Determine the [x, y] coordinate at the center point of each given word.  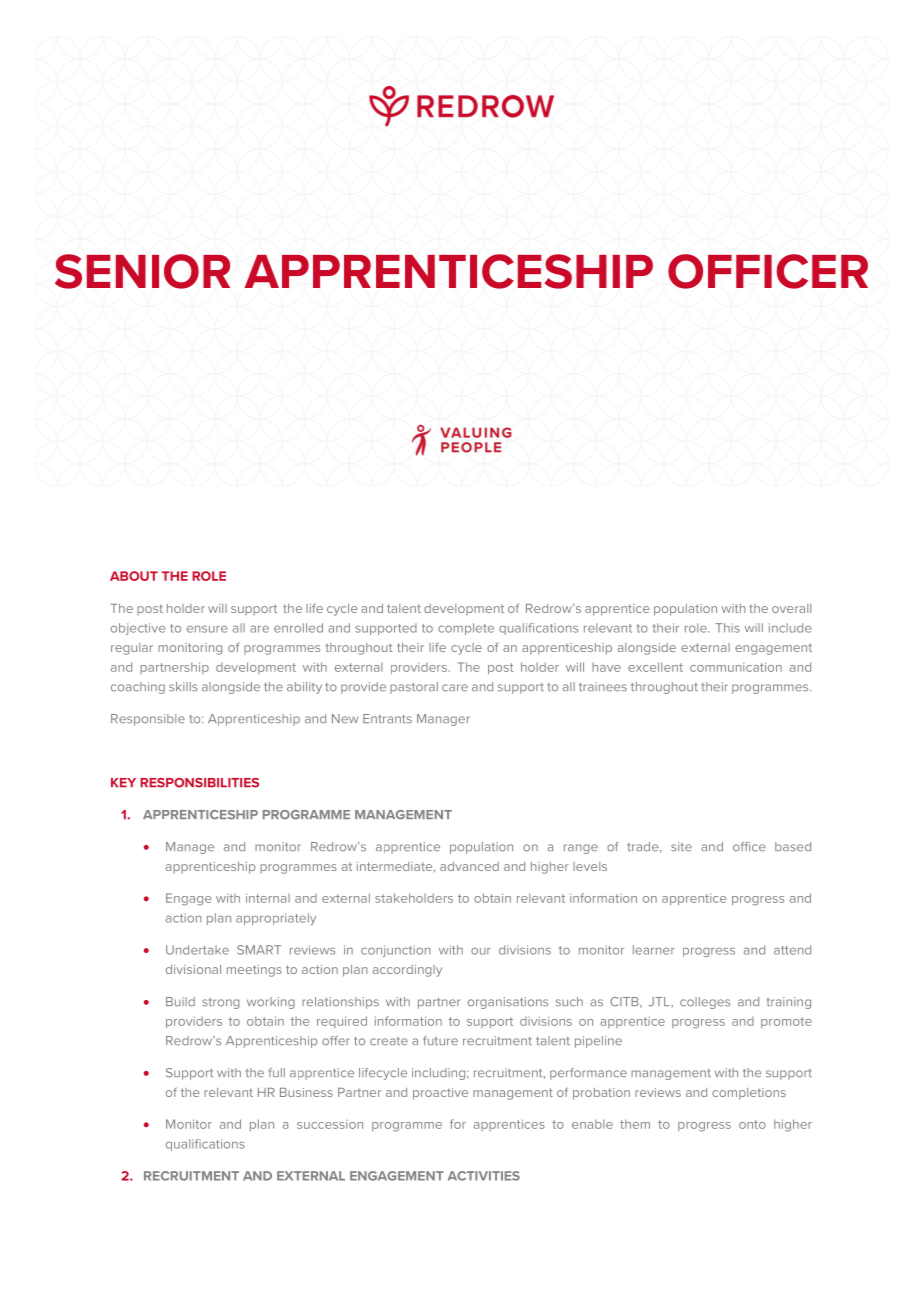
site [681, 846]
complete [466, 629]
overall [791, 608]
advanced [469, 866]
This [727, 628]
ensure [207, 629]
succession [330, 1124]
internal [268, 898]
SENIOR [142, 271]
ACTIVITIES [484, 1176]
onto [752, 1124]
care [455, 688]
